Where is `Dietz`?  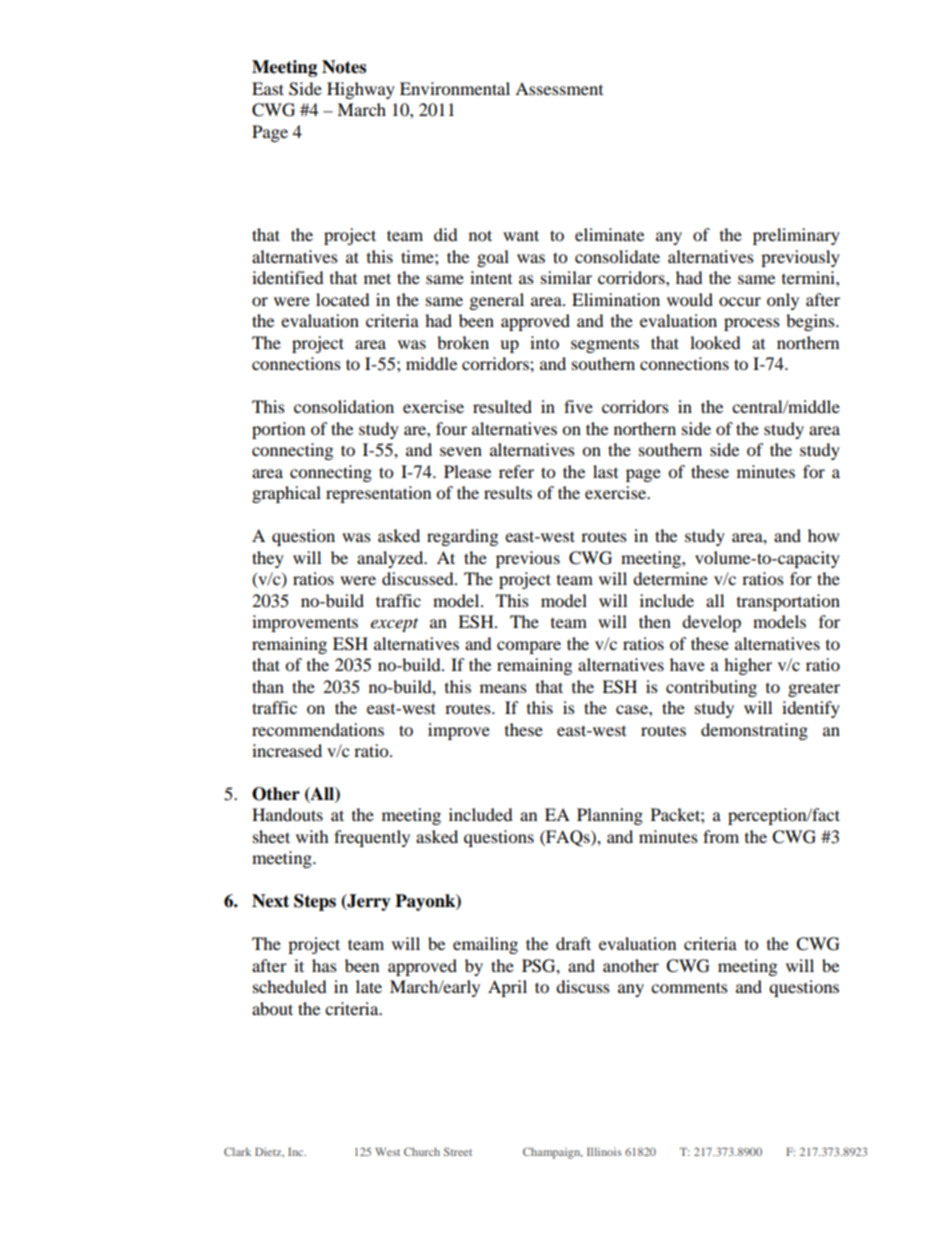 Dietz is located at coordinates (269, 1152).
